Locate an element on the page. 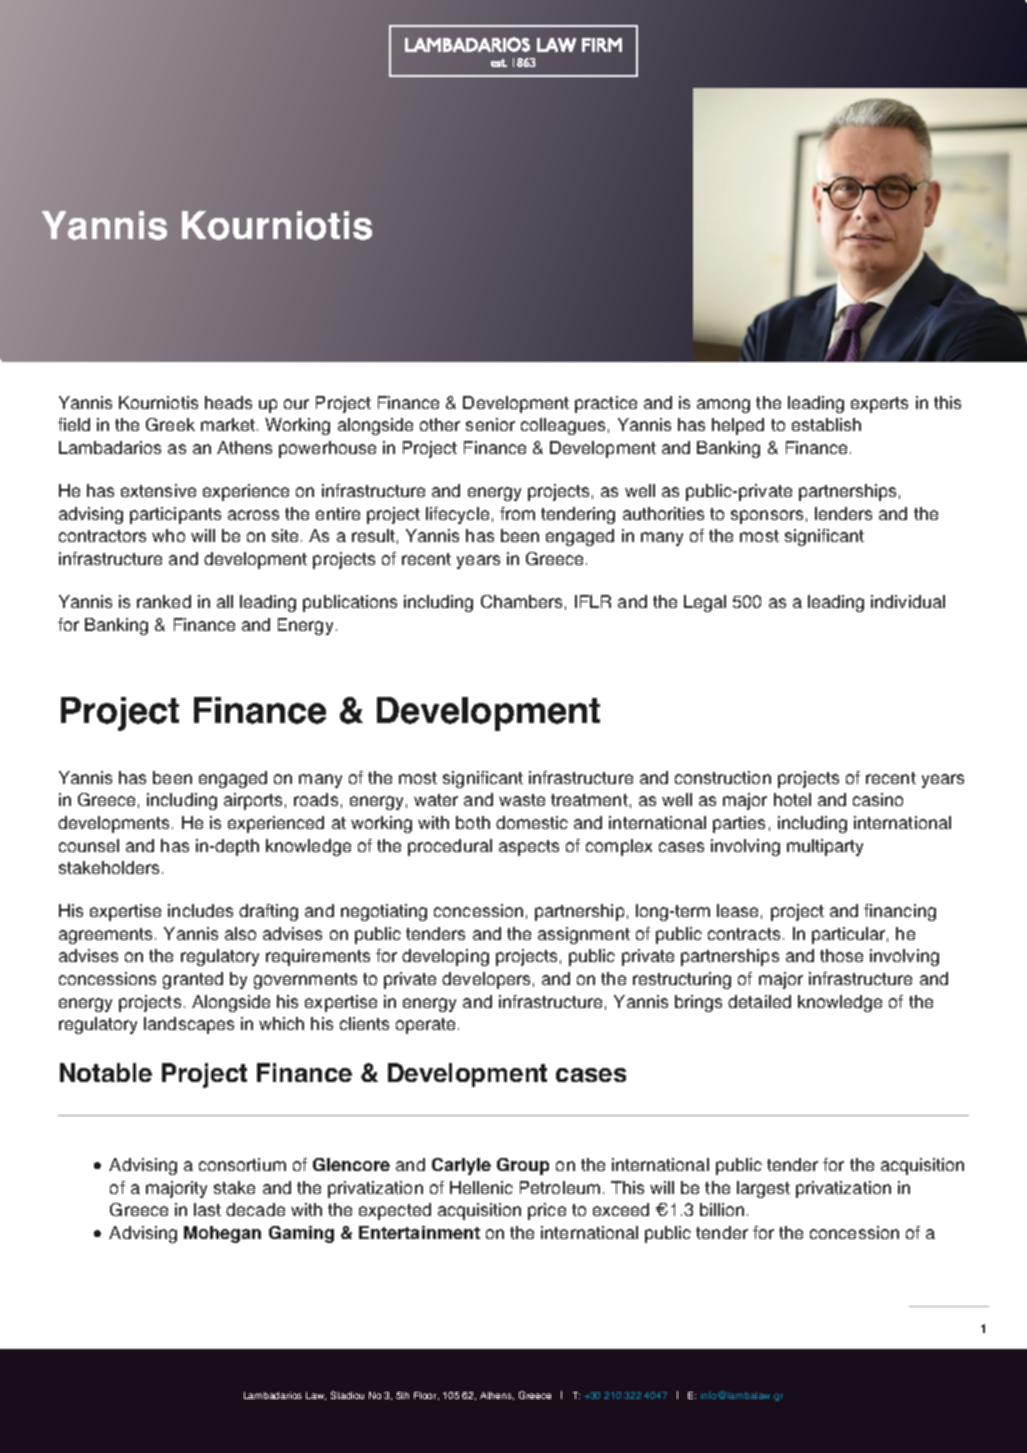 The height and width of the image is (1453, 1027). Hellenic is located at coordinates (481, 1187).
